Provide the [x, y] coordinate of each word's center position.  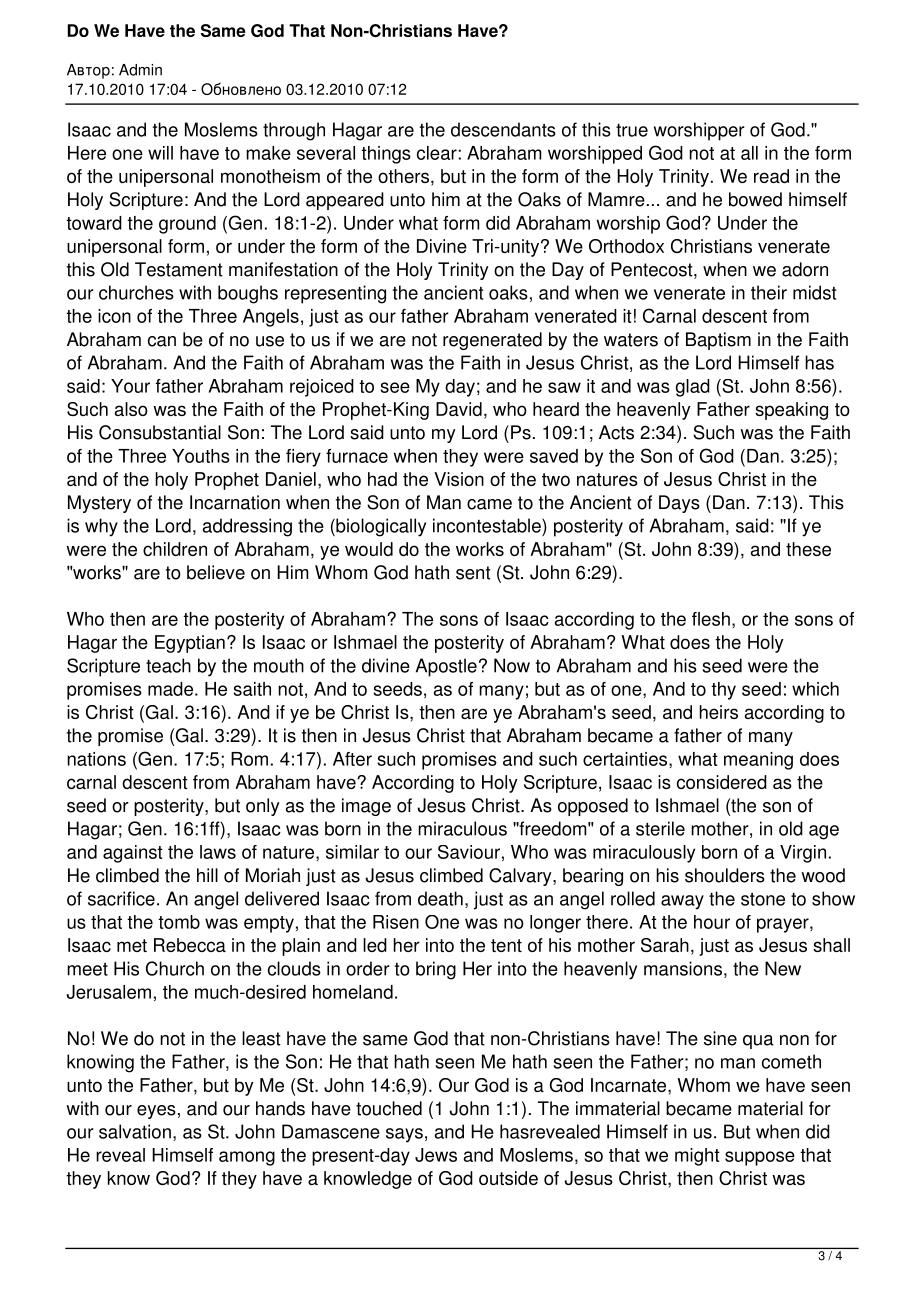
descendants [503, 129]
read [771, 176]
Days [679, 504]
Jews [436, 1155]
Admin [140, 70]
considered [722, 782]
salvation [135, 1131]
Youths [201, 456]
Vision [459, 479]
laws [218, 852]
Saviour [469, 852]
